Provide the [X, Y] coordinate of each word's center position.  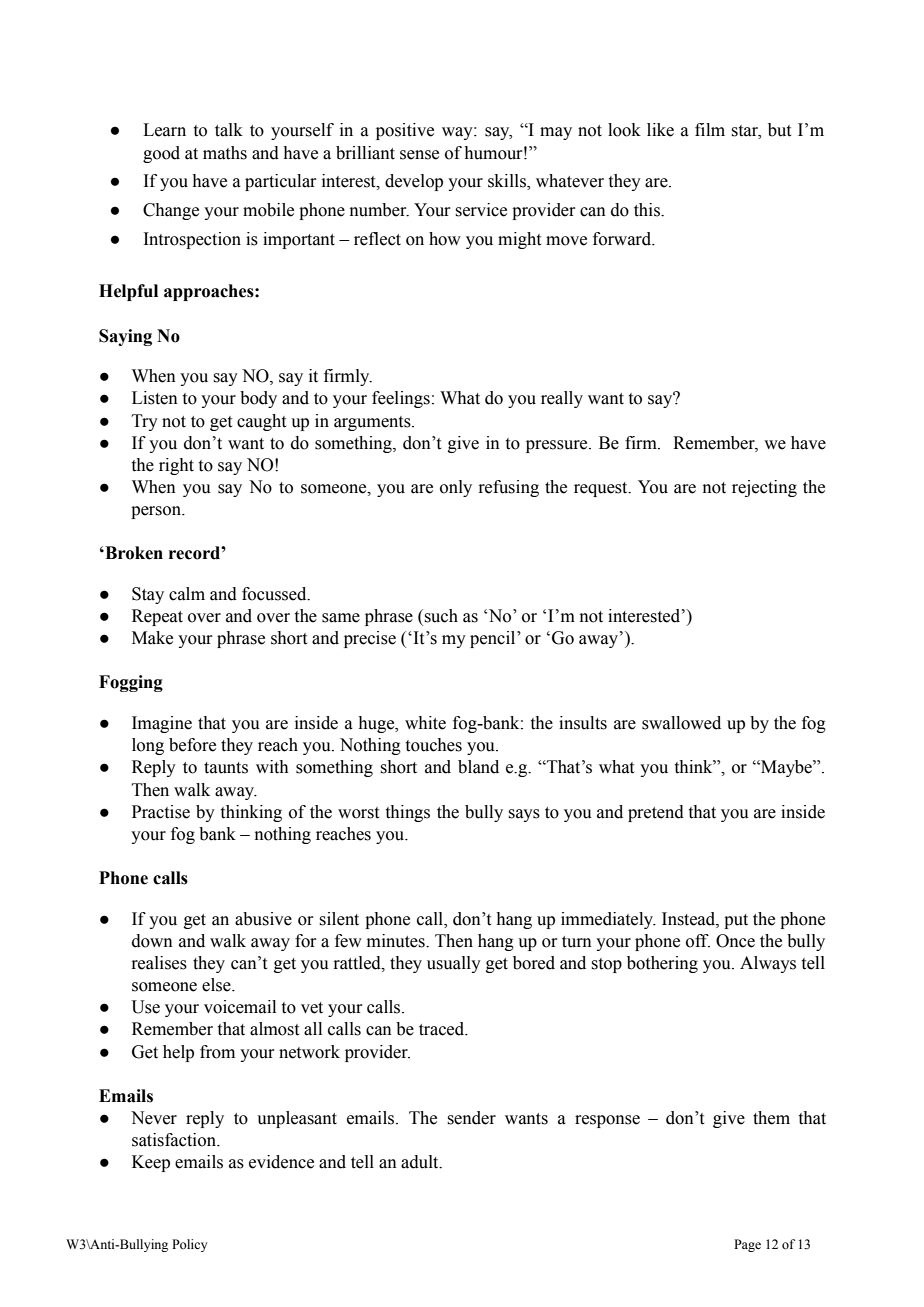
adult [421, 1162]
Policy [189, 1245]
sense [419, 155]
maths [225, 153]
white [425, 723]
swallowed [681, 723]
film [710, 129]
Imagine [162, 724]
